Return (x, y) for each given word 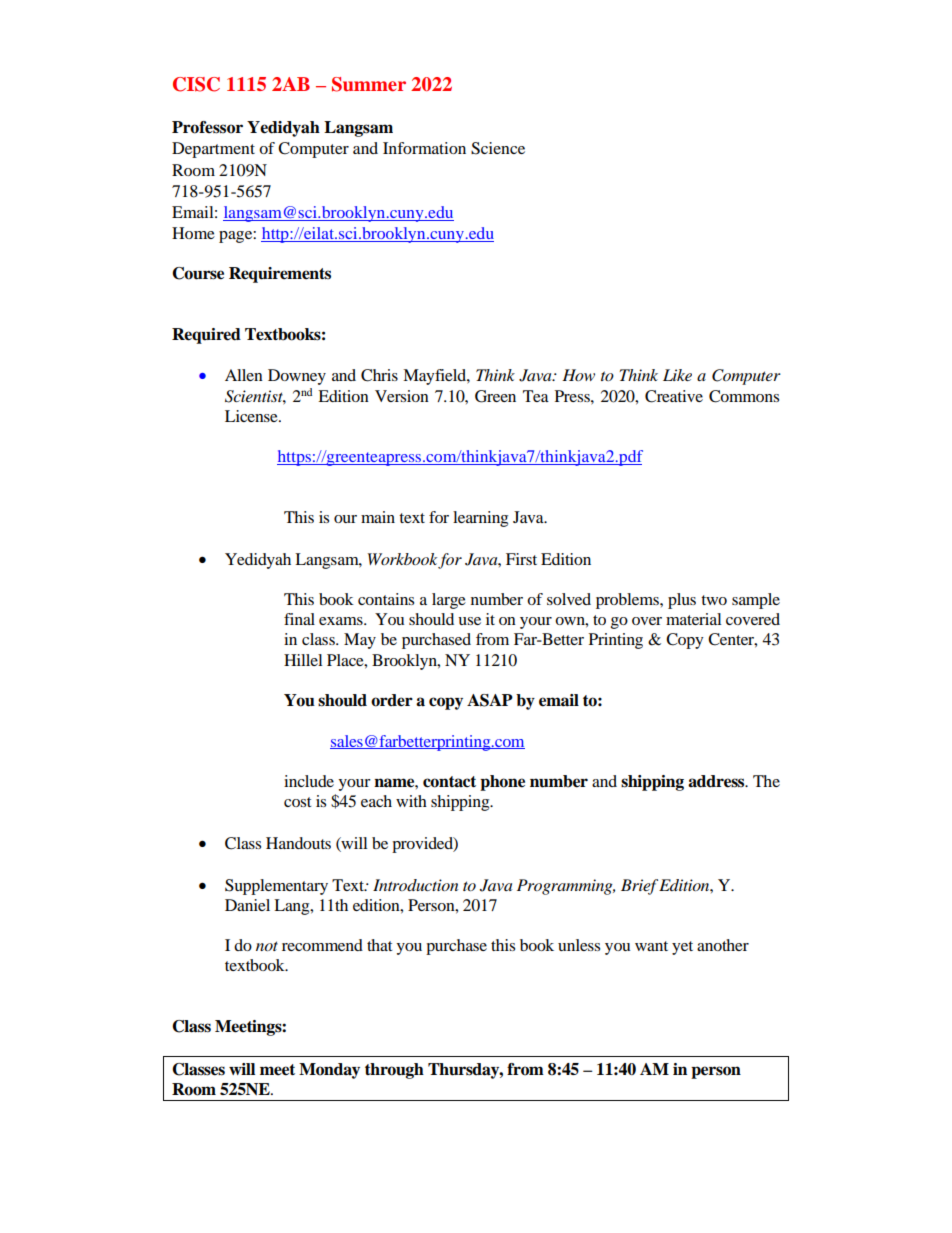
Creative (674, 396)
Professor (207, 127)
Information (424, 148)
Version (402, 396)
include (309, 781)
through (394, 1071)
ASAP (490, 700)
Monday (329, 1071)
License (252, 416)
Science (498, 148)
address (717, 781)
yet (682, 948)
